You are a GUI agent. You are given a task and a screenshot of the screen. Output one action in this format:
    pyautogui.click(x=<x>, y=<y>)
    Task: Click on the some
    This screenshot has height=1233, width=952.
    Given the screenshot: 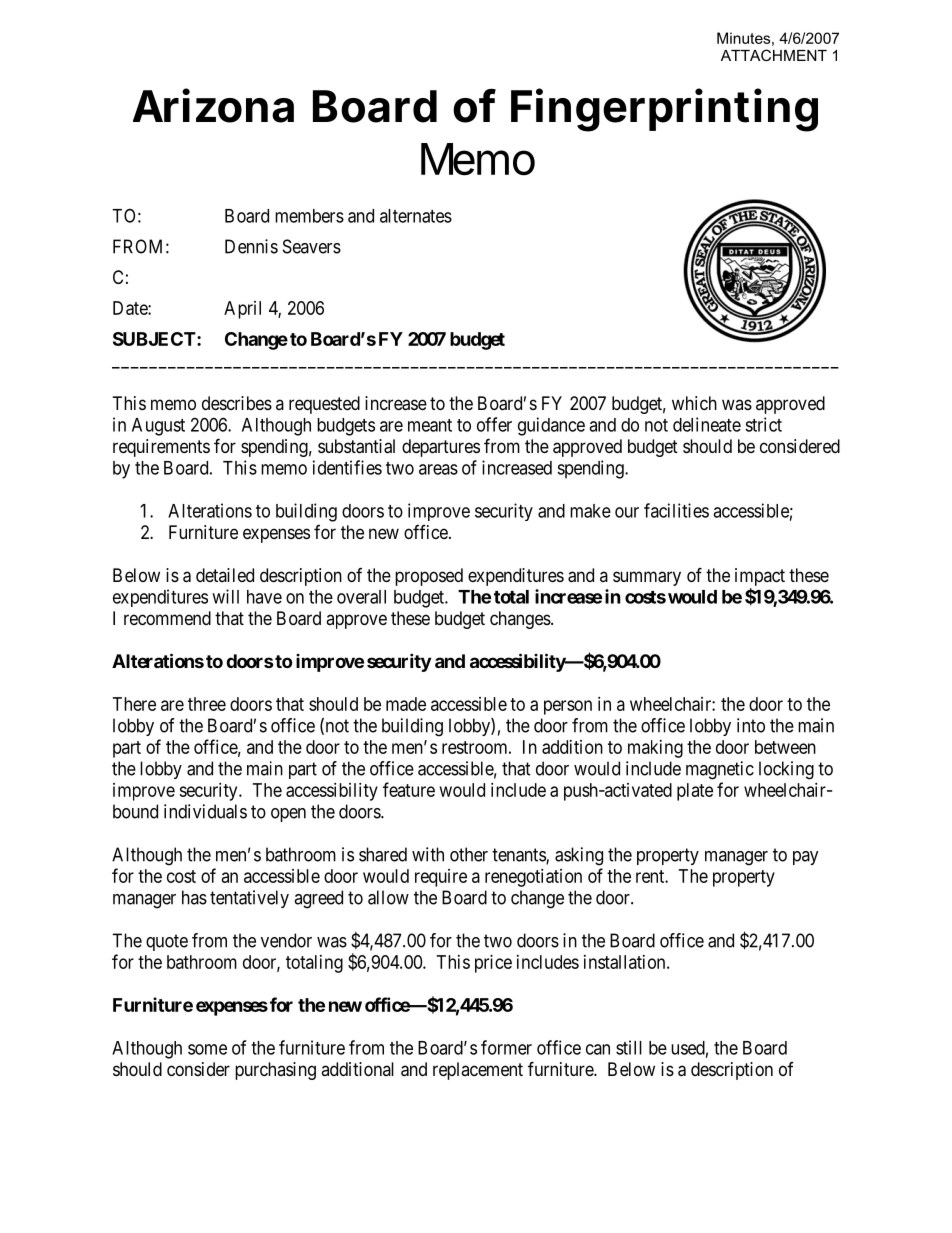 What is the action you would take?
    pyautogui.click(x=207, y=1049)
